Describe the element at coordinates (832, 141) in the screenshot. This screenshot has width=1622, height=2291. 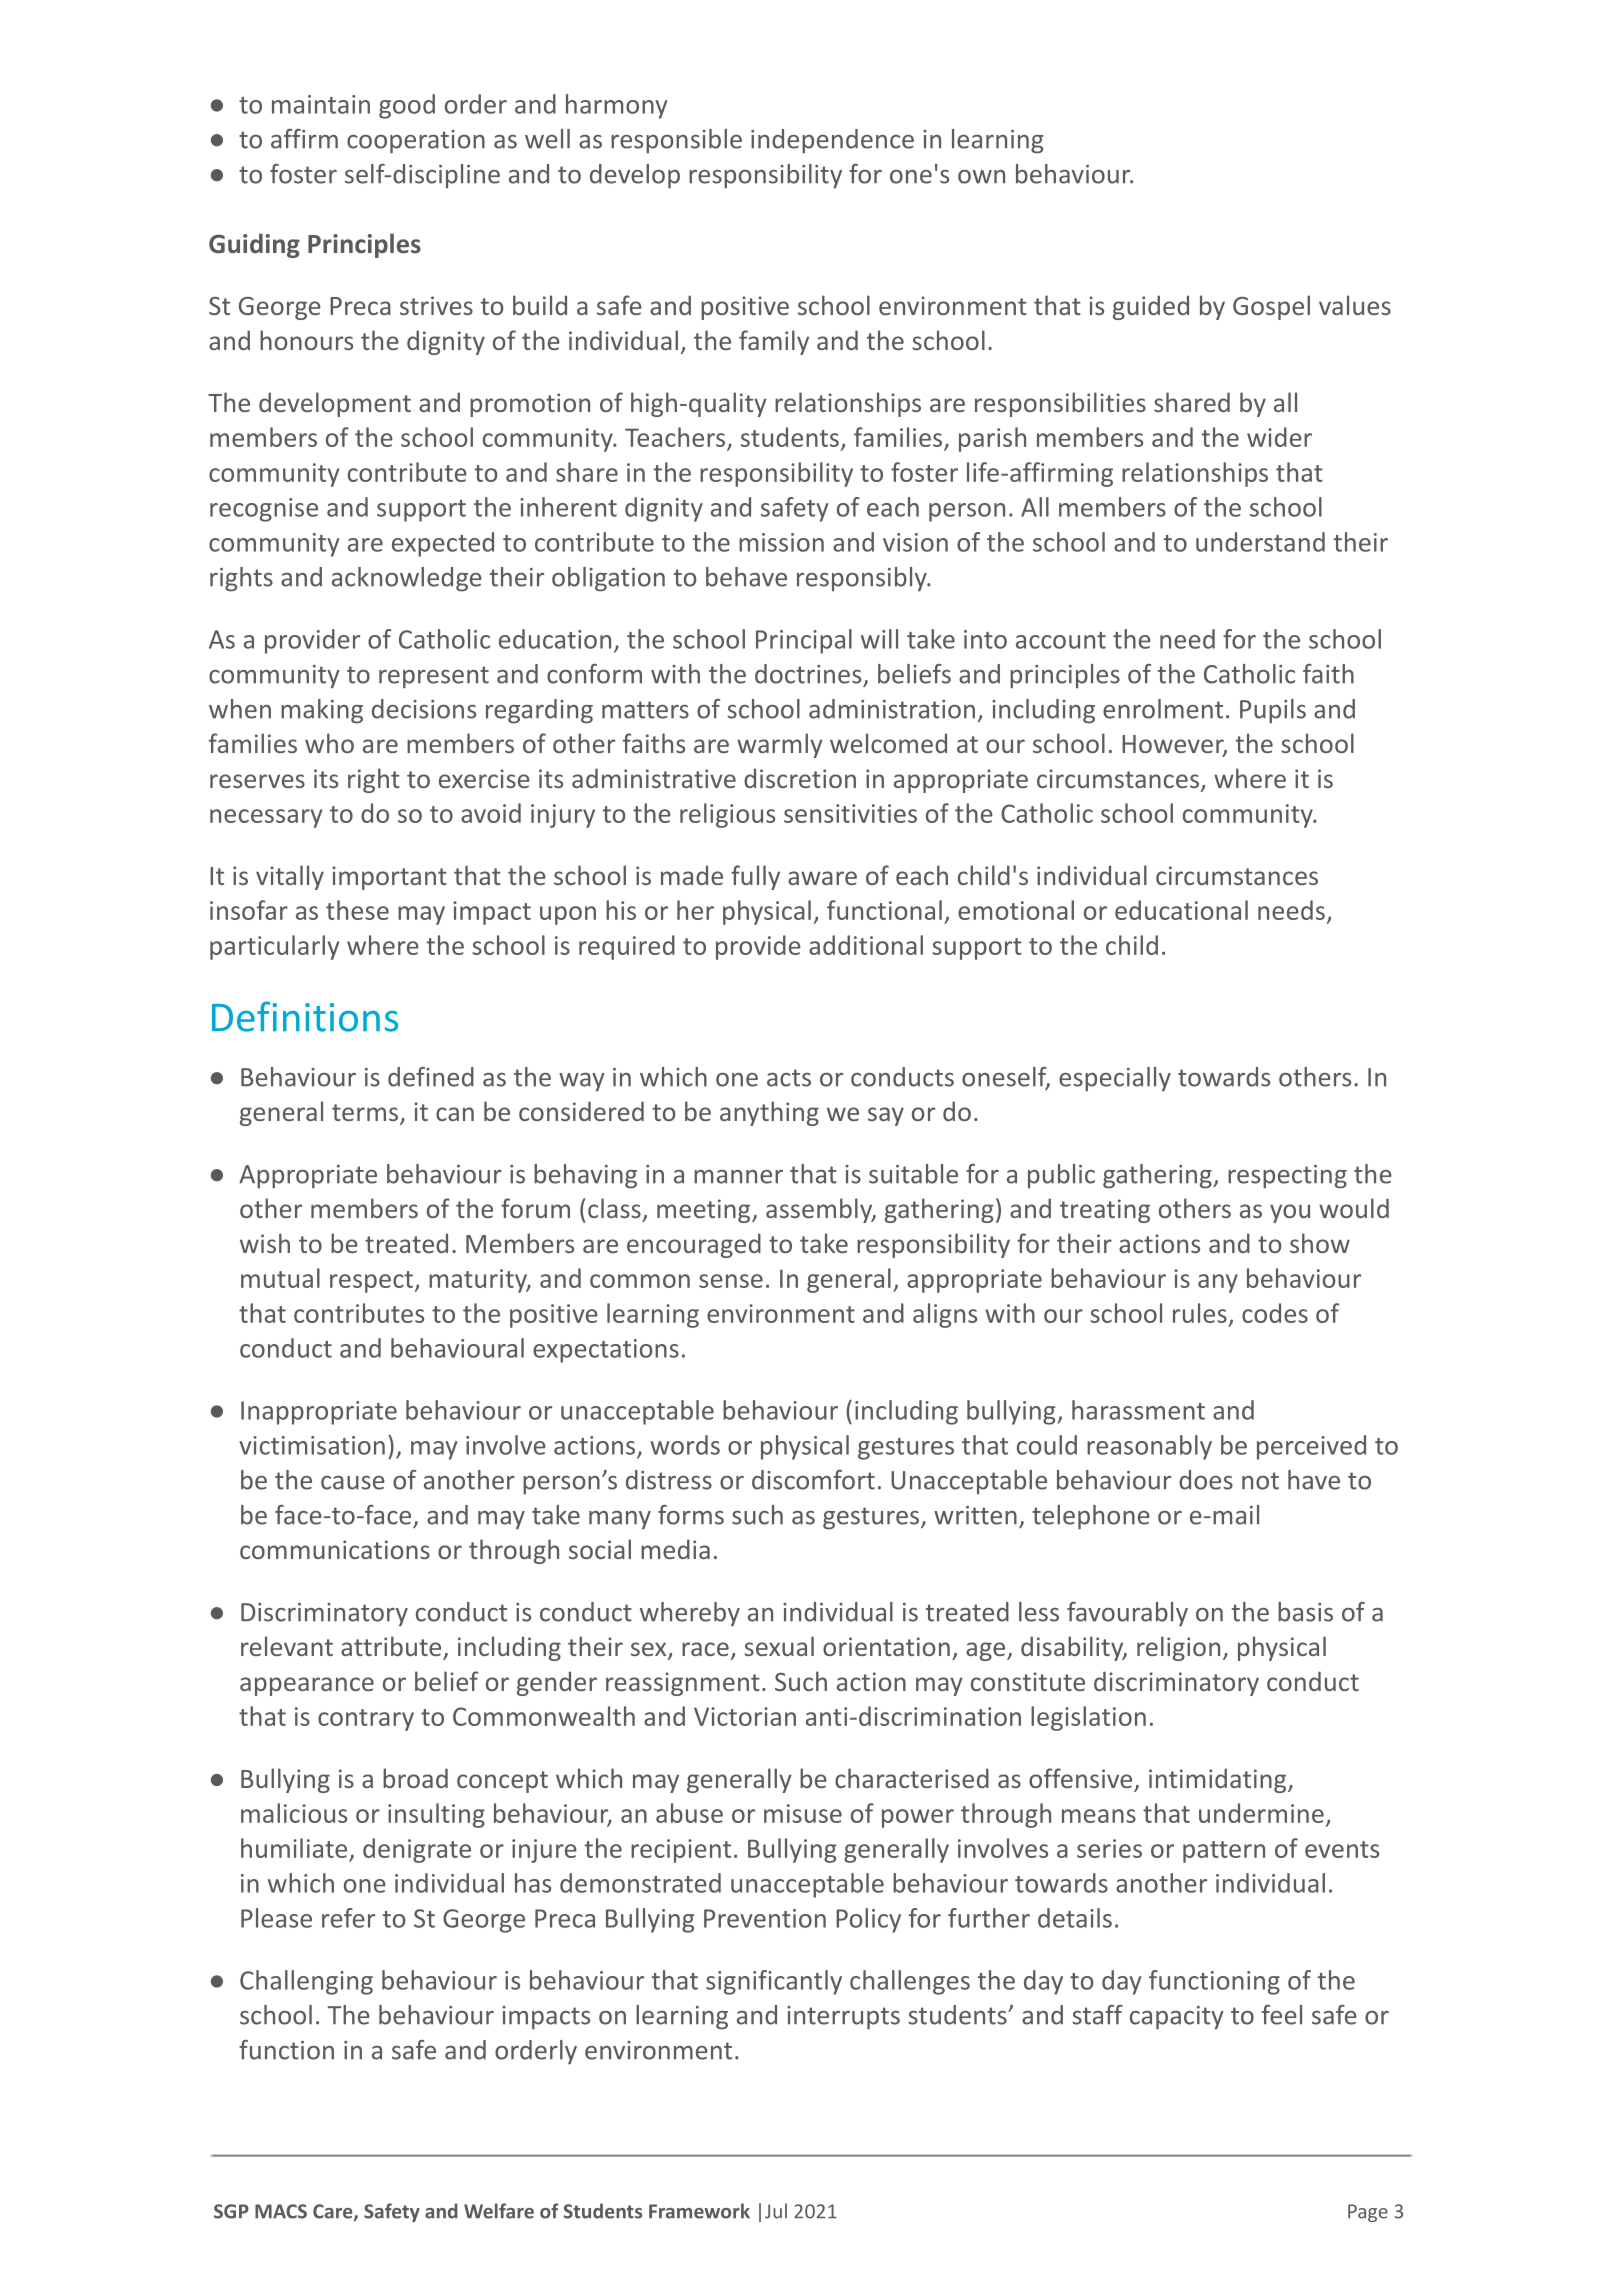
I see `independence` at that location.
